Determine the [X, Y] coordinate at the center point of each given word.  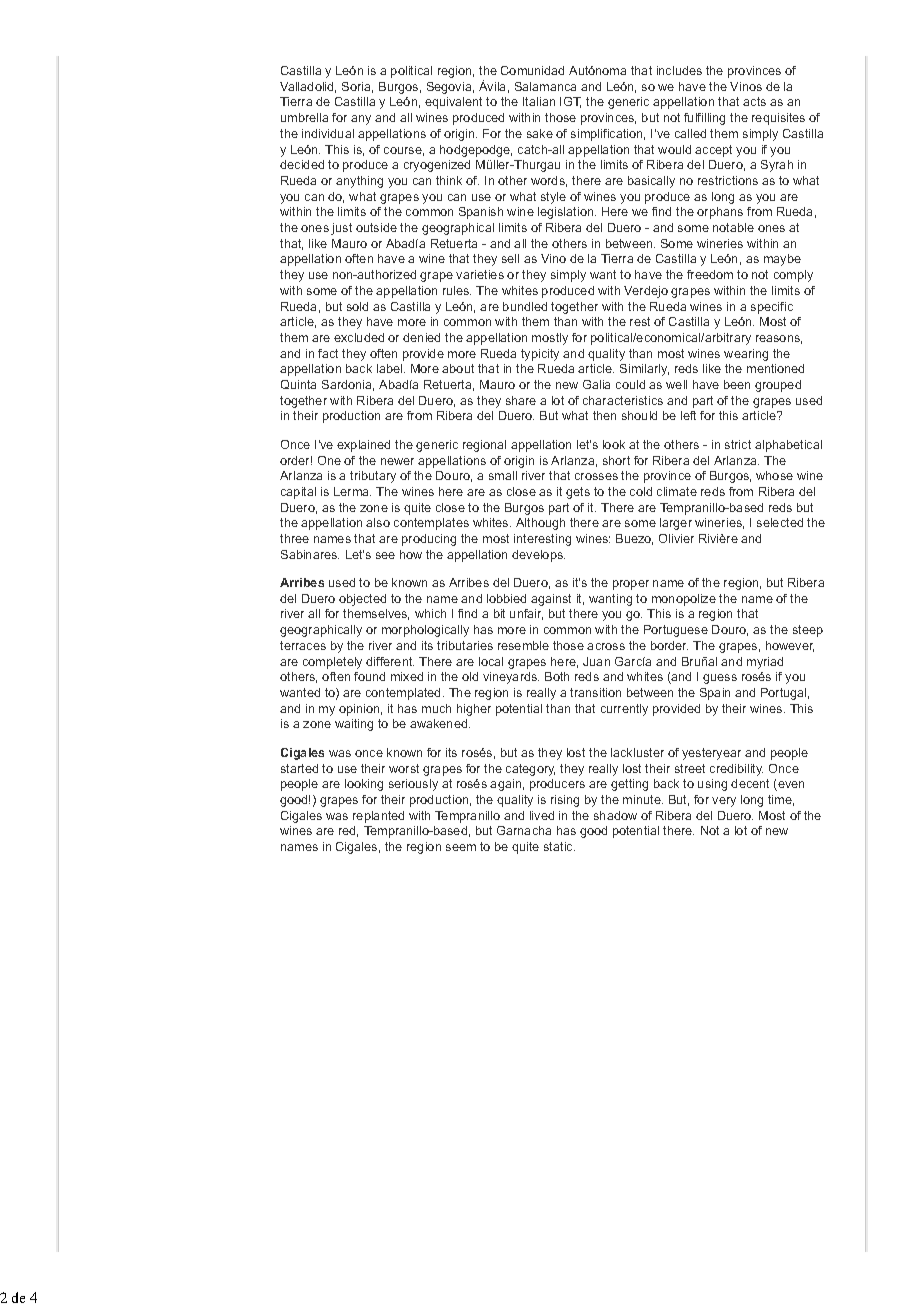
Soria [357, 87]
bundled [525, 306]
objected [362, 600]
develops [538, 556]
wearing [746, 355]
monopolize [684, 600]
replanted [378, 817]
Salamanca [545, 86]
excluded [359, 337]
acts [754, 101]
